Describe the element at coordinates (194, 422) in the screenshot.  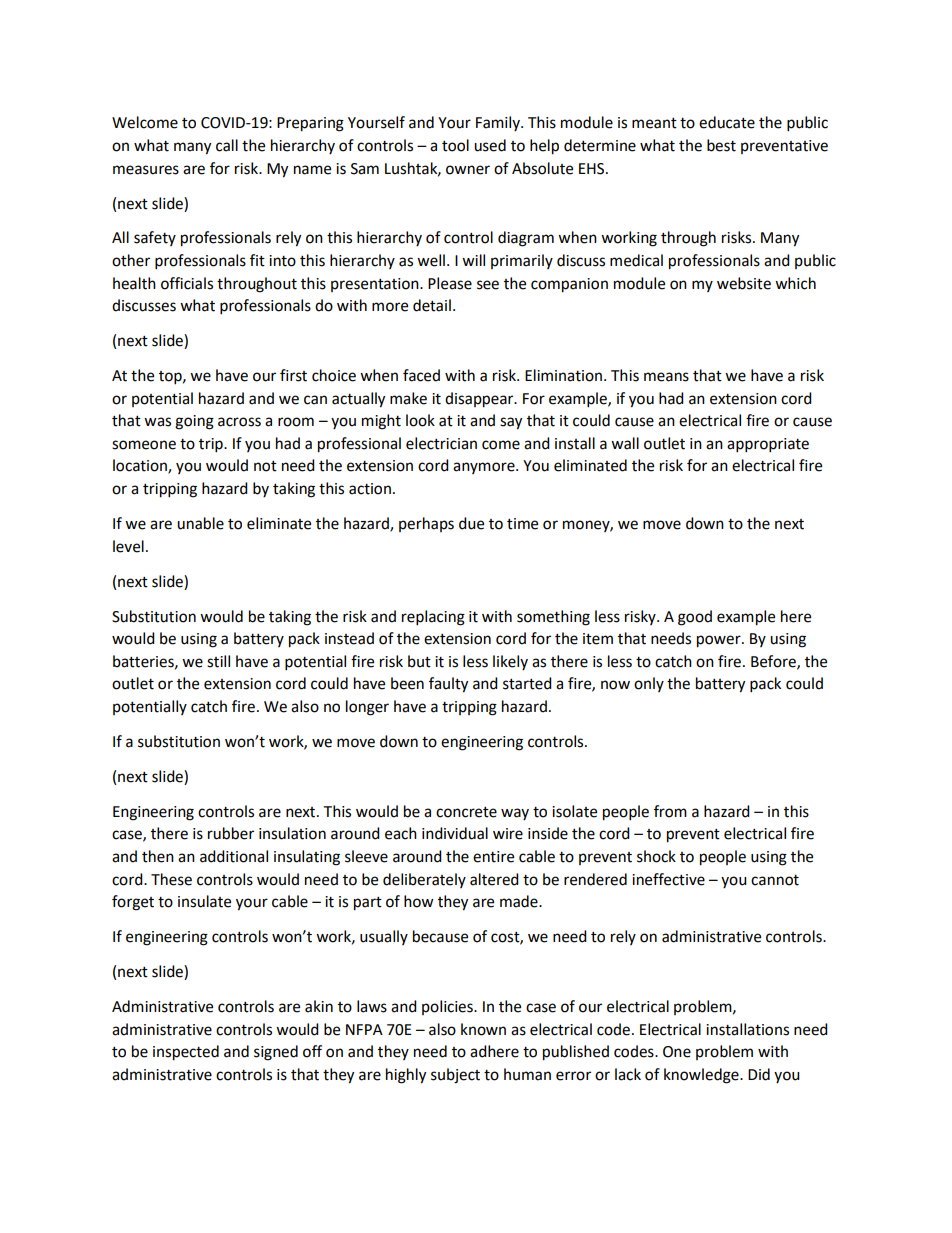
I see `going` at that location.
